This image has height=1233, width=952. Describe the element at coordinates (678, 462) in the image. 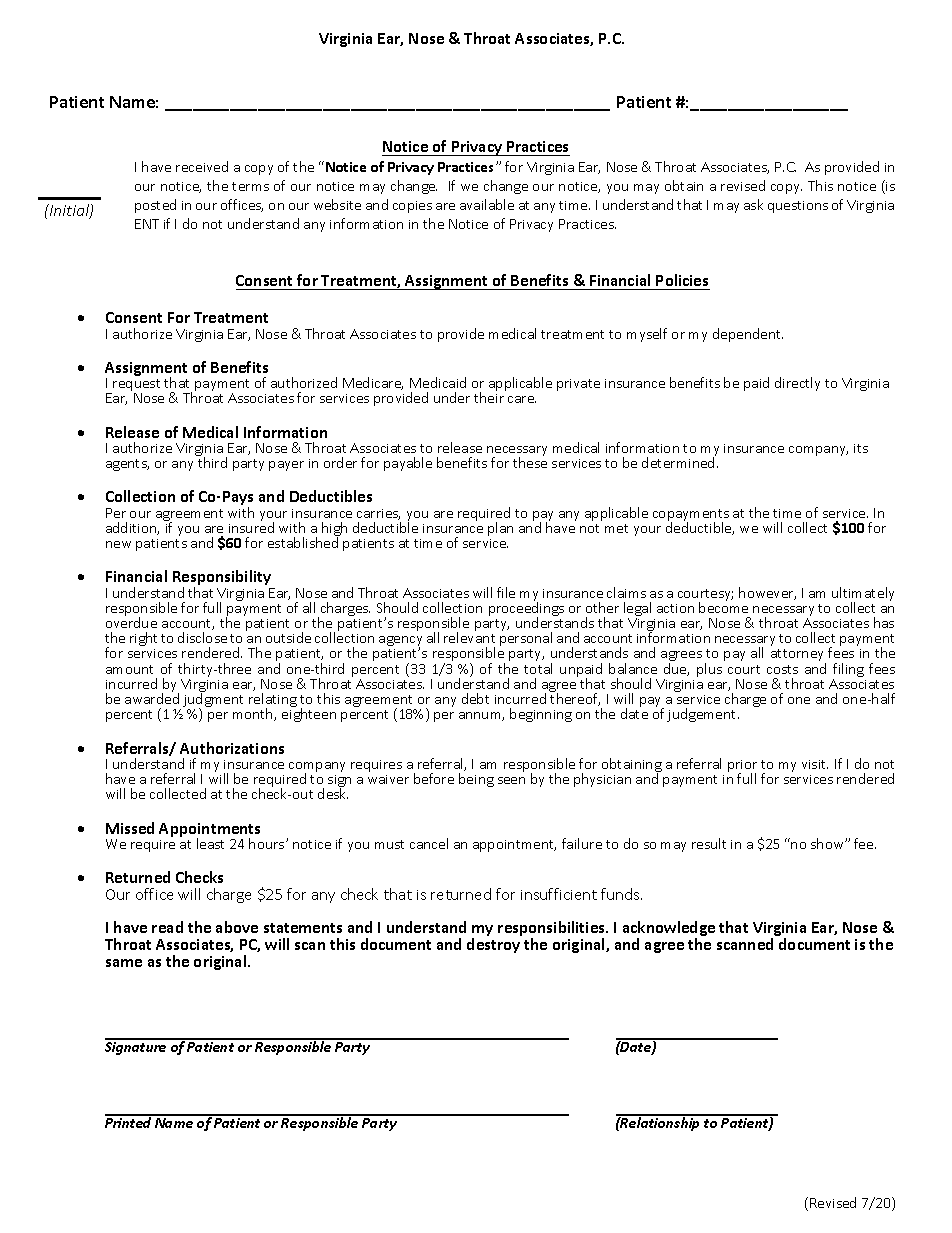

I see `determined` at that location.
